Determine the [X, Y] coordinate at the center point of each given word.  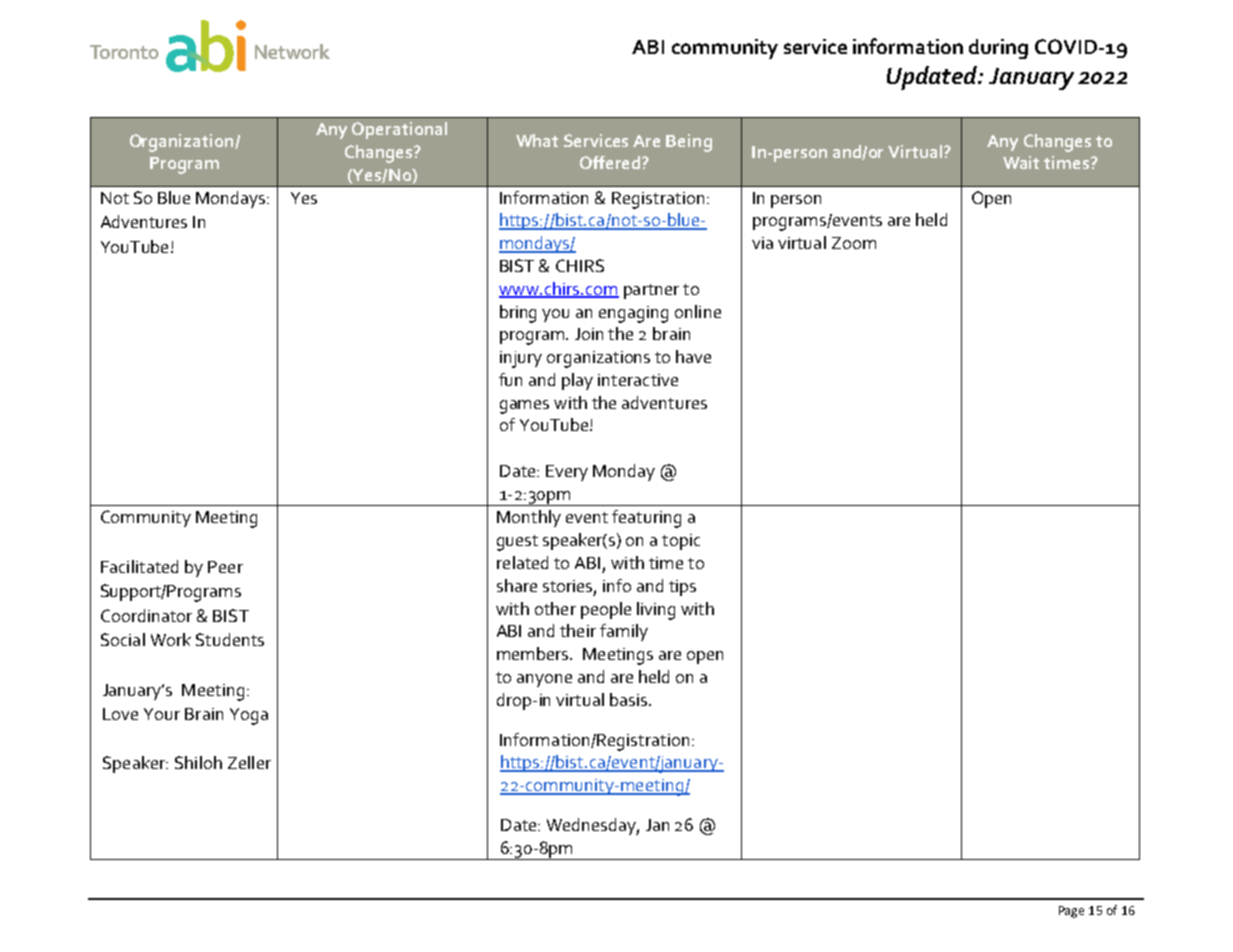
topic [681, 542]
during [998, 49]
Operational [399, 130]
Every [567, 473]
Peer [225, 567]
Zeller [249, 762]
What [537, 140]
